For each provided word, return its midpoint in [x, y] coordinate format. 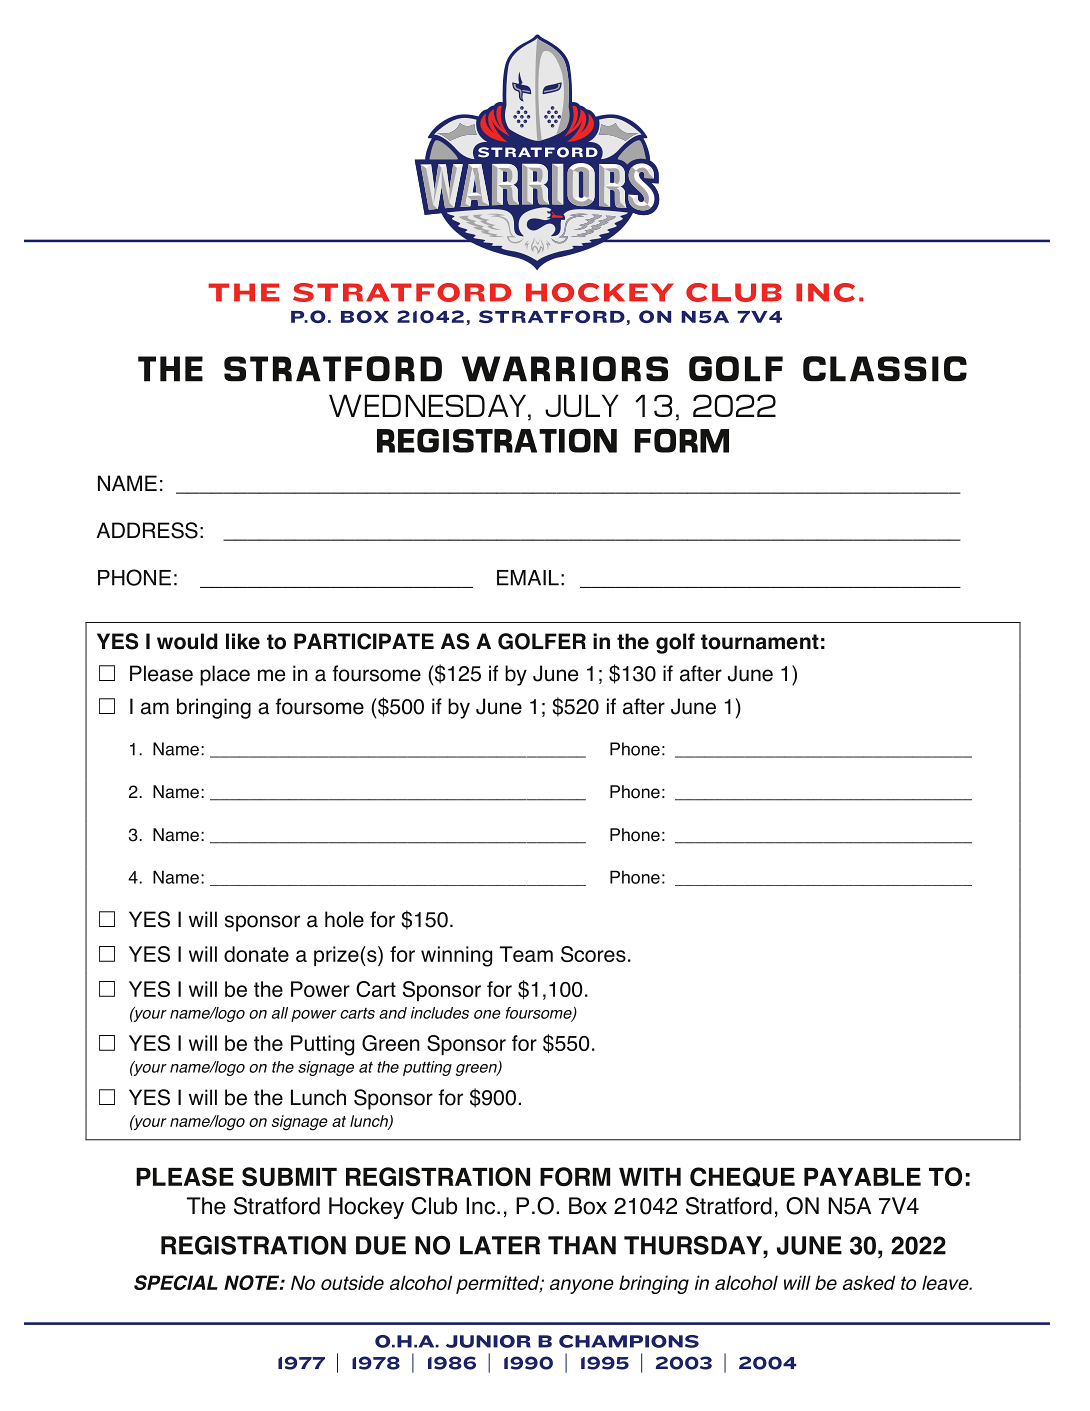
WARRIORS [565, 369]
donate [256, 954]
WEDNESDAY [429, 405]
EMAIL [528, 578]
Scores [593, 954]
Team [526, 954]
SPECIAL [176, 1282]
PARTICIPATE [364, 641]
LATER [500, 1245]
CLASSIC [885, 369]
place [225, 675]
